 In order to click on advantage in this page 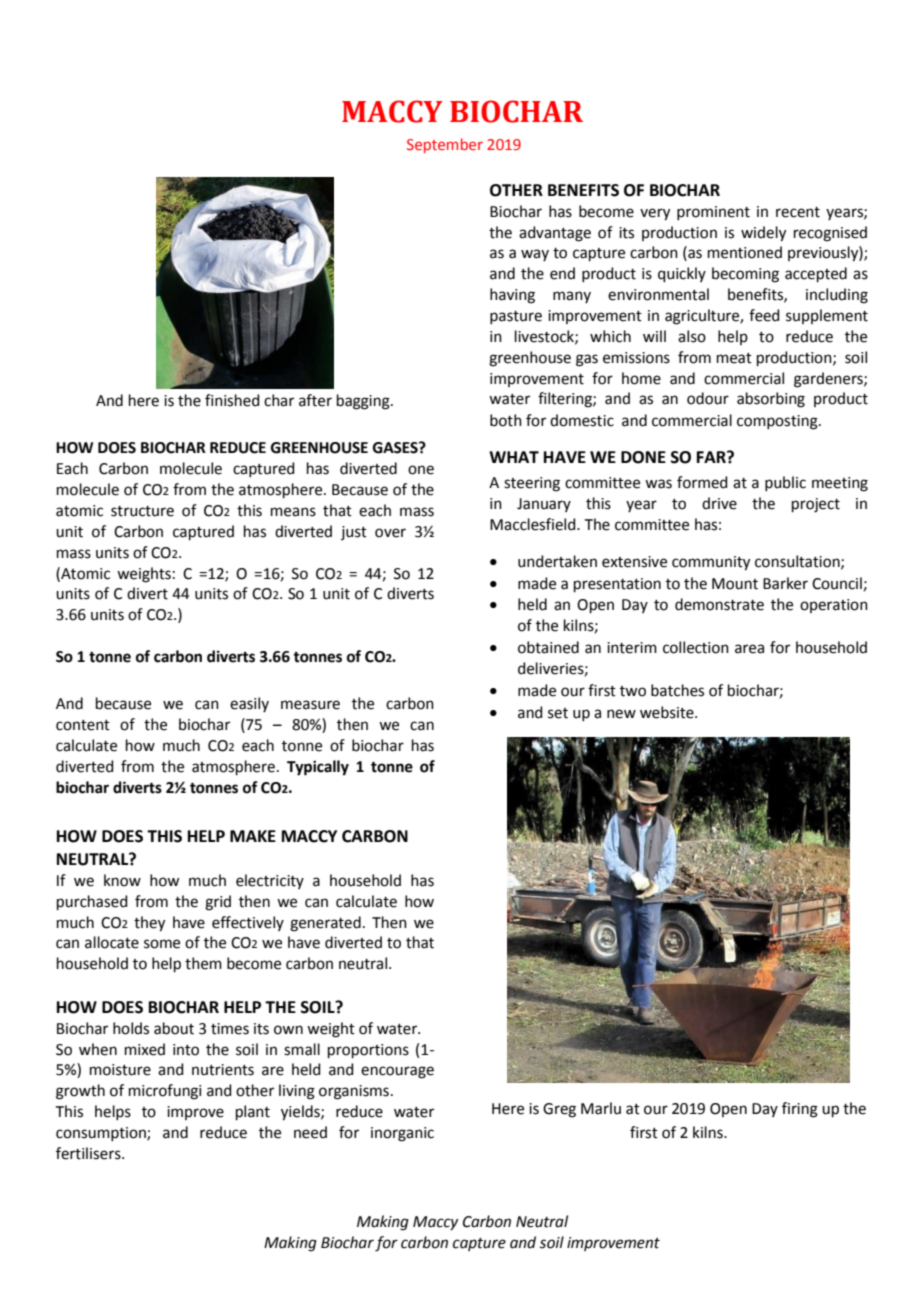, I will do `click(555, 234)`.
